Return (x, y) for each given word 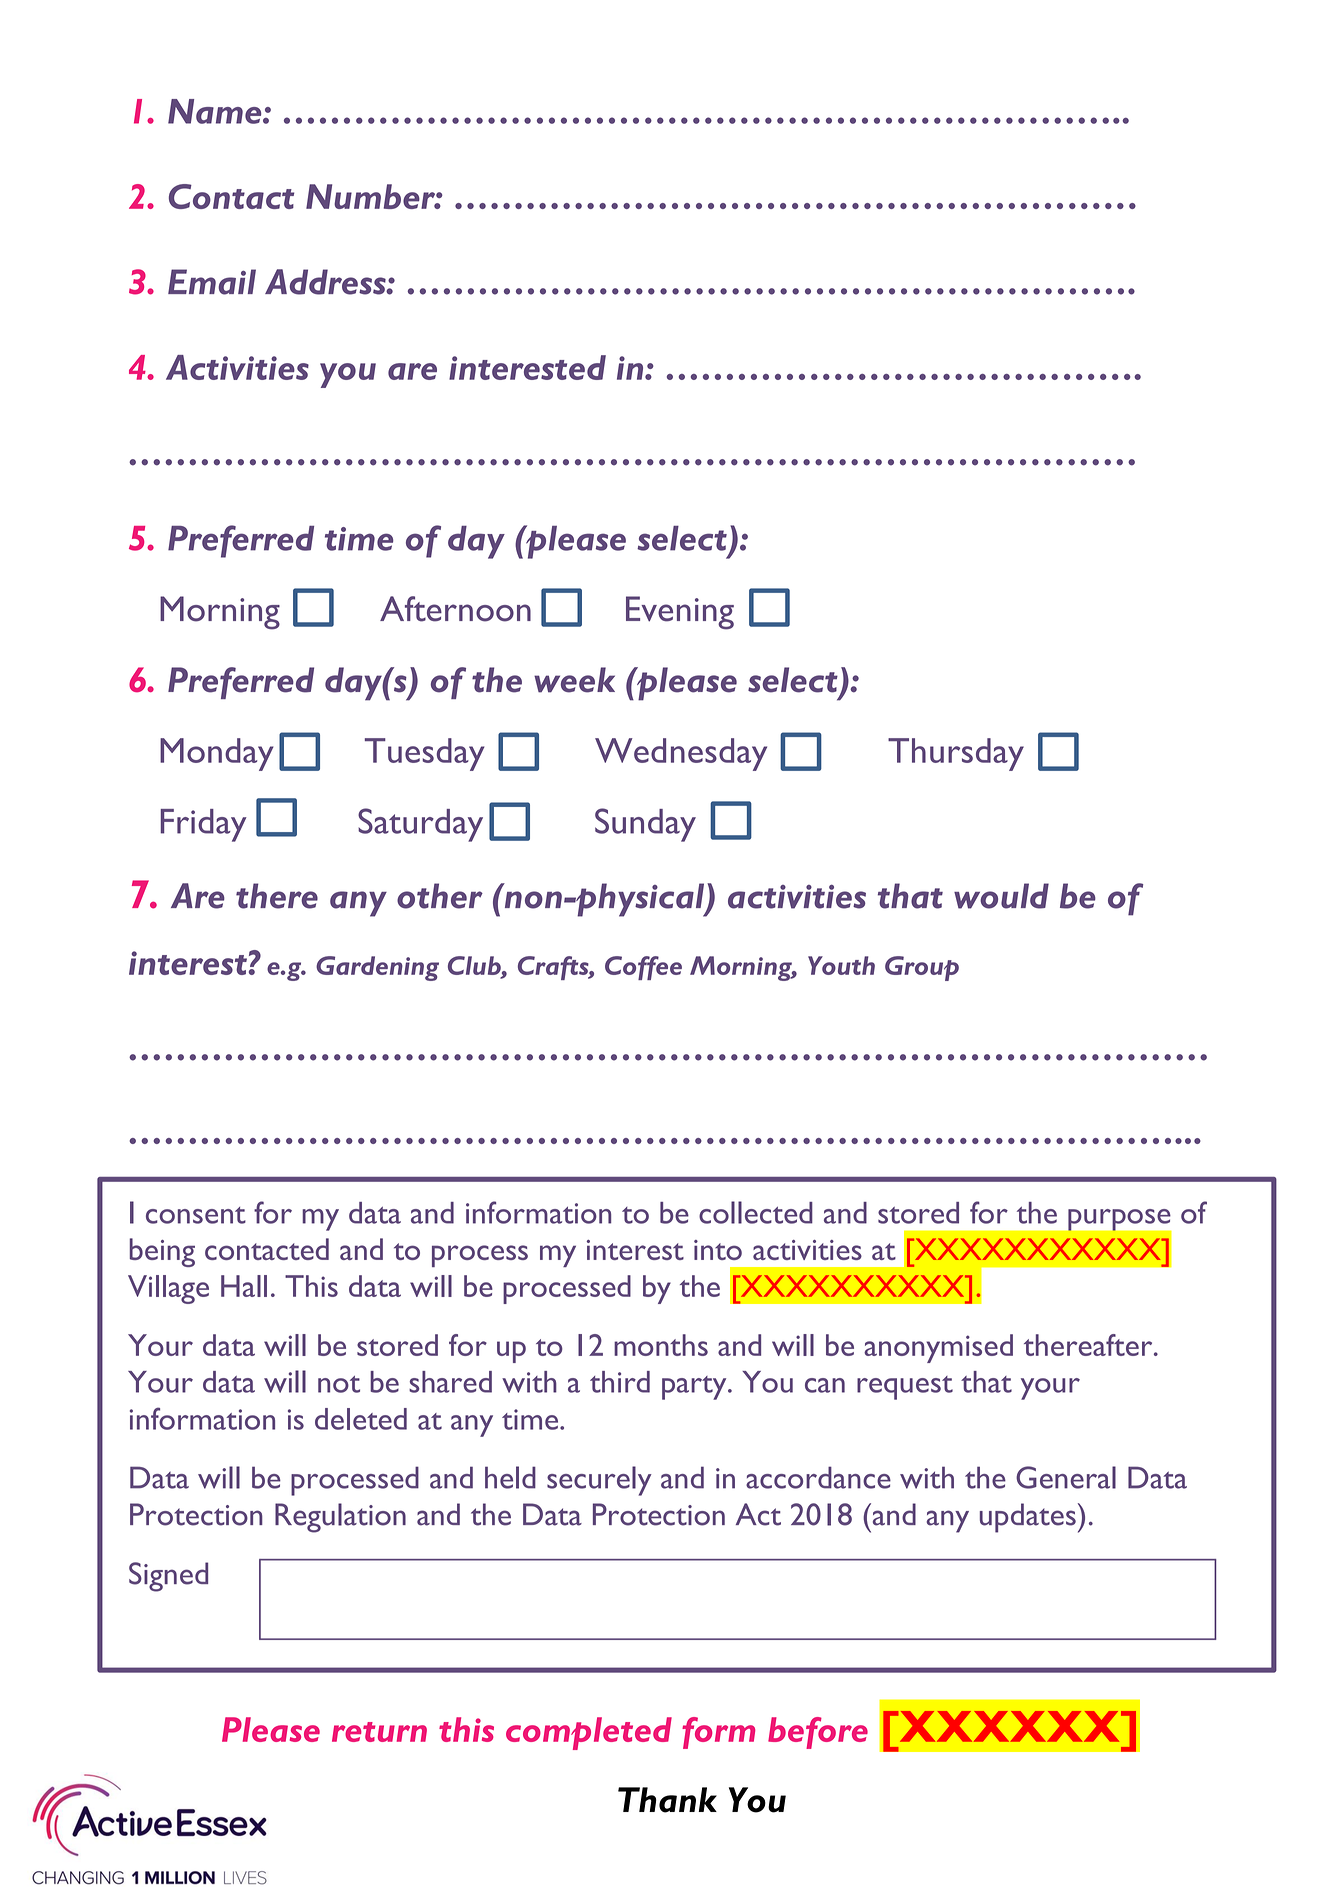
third (620, 1382)
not (339, 1384)
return (379, 1732)
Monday (217, 754)
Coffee (643, 968)
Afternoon (455, 609)
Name (216, 111)
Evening (680, 613)
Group (922, 968)
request (905, 1388)
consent (196, 1215)
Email (212, 282)
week (574, 680)
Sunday (645, 825)
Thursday (956, 754)
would (1001, 896)
